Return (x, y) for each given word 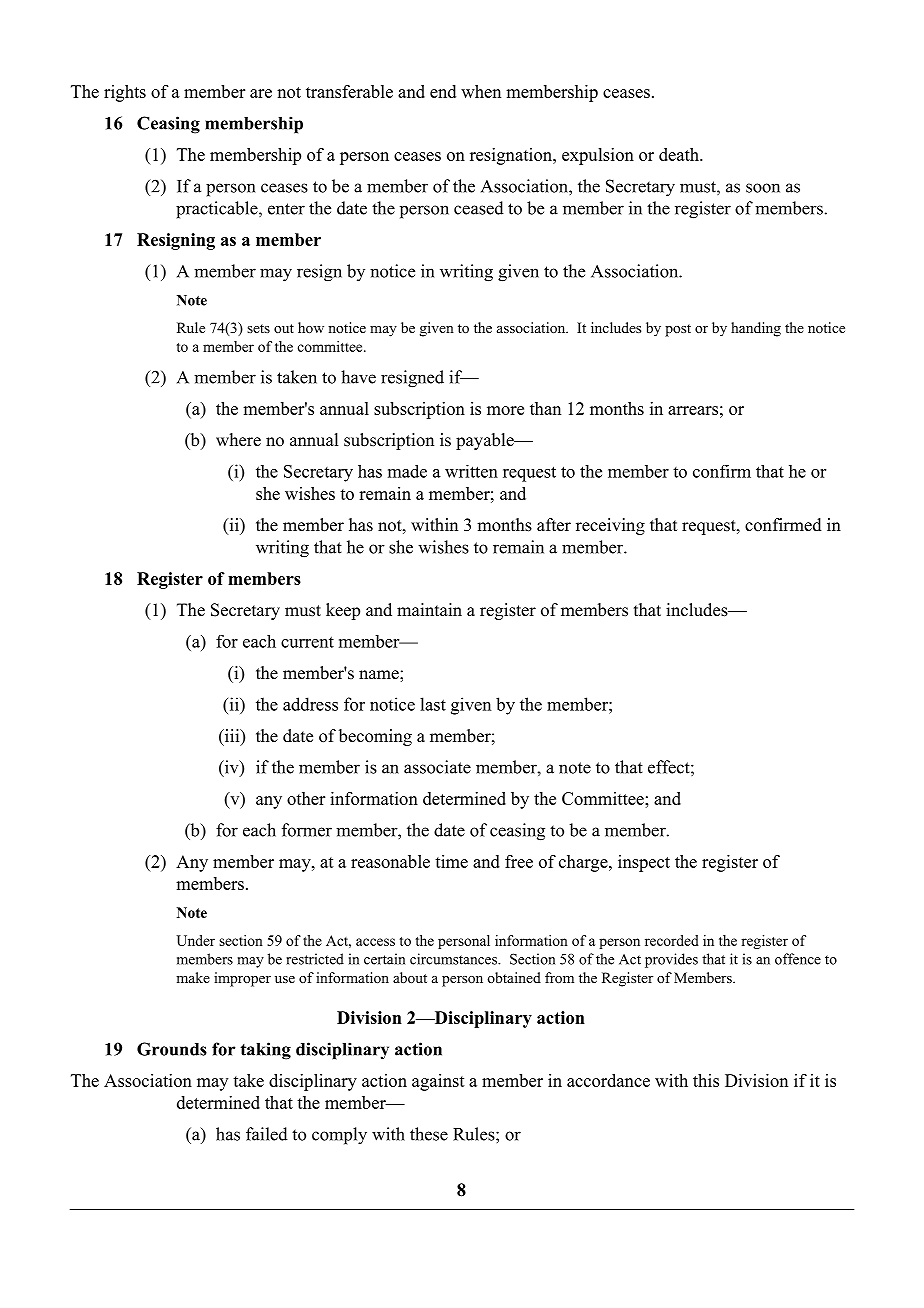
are (261, 93)
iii (232, 735)
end (443, 91)
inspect (644, 863)
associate (437, 767)
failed (267, 1134)
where (238, 440)
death (680, 154)
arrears (693, 410)
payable (486, 441)
